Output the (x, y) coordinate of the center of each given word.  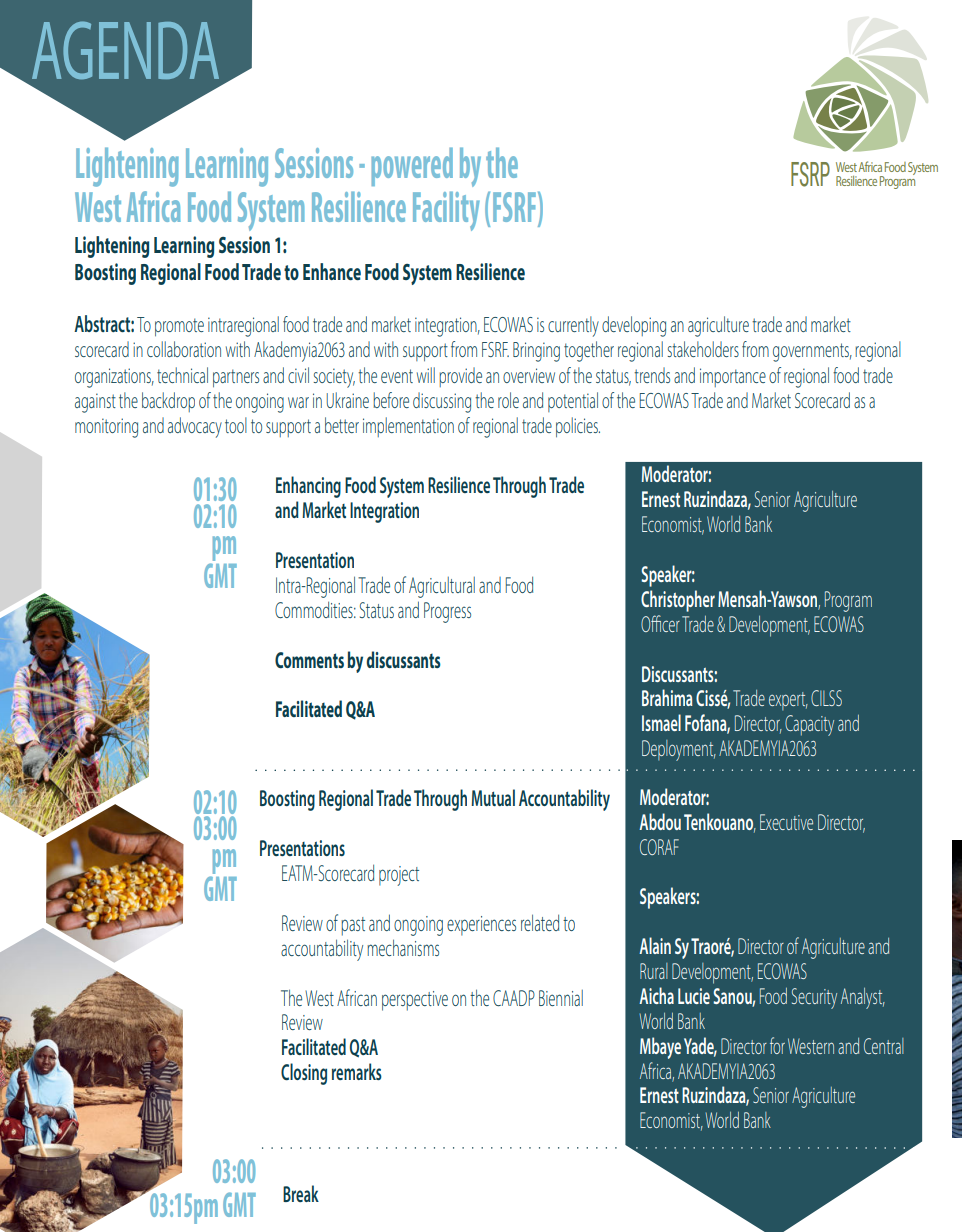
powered (412, 166)
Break (301, 1193)
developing (634, 326)
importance (733, 377)
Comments (309, 660)
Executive (786, 822)
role (508, 400)
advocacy (195, 427)
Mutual (493, 797)
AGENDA (125, 50)
